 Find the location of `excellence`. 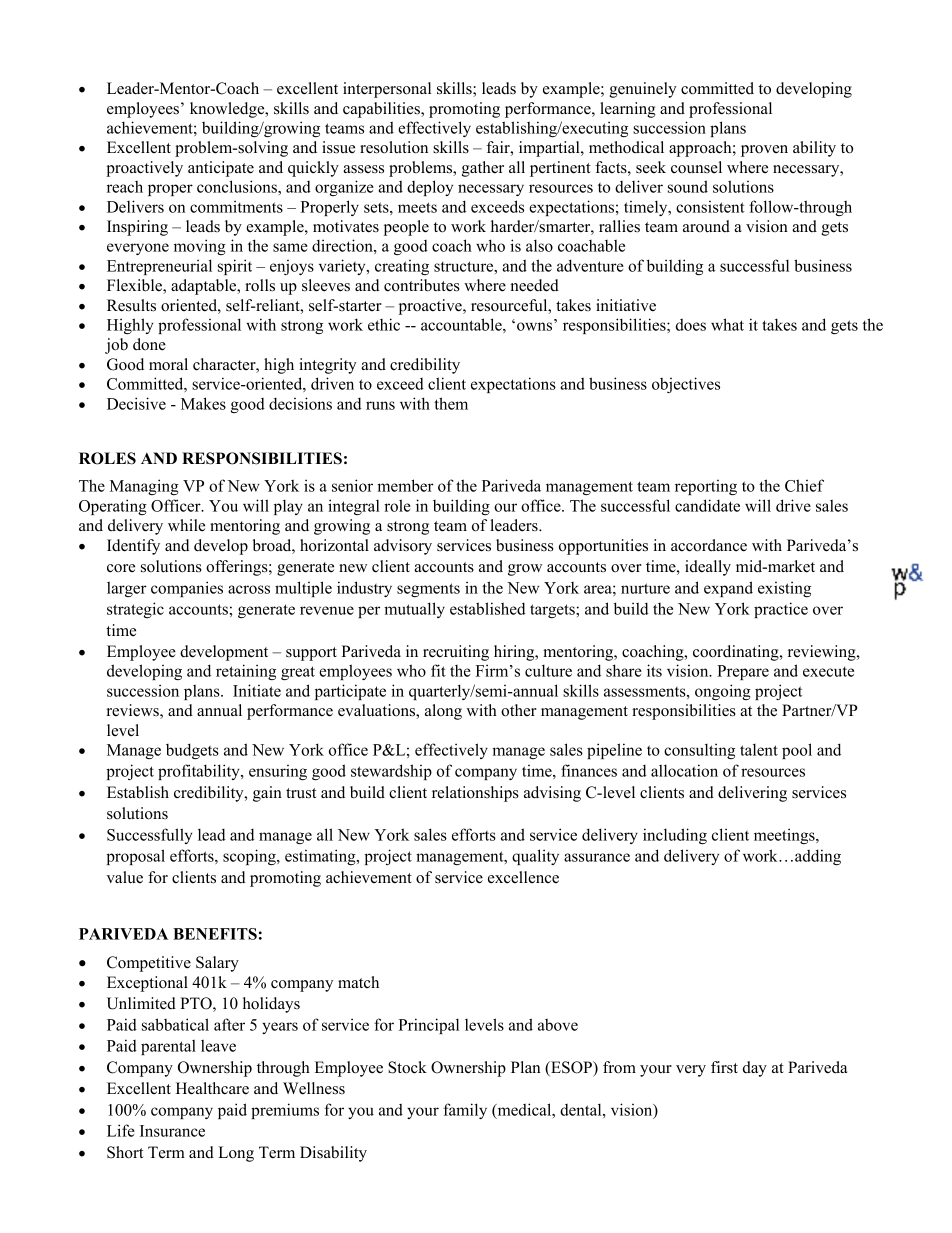

excellence is located at coordinates (523, 877).
